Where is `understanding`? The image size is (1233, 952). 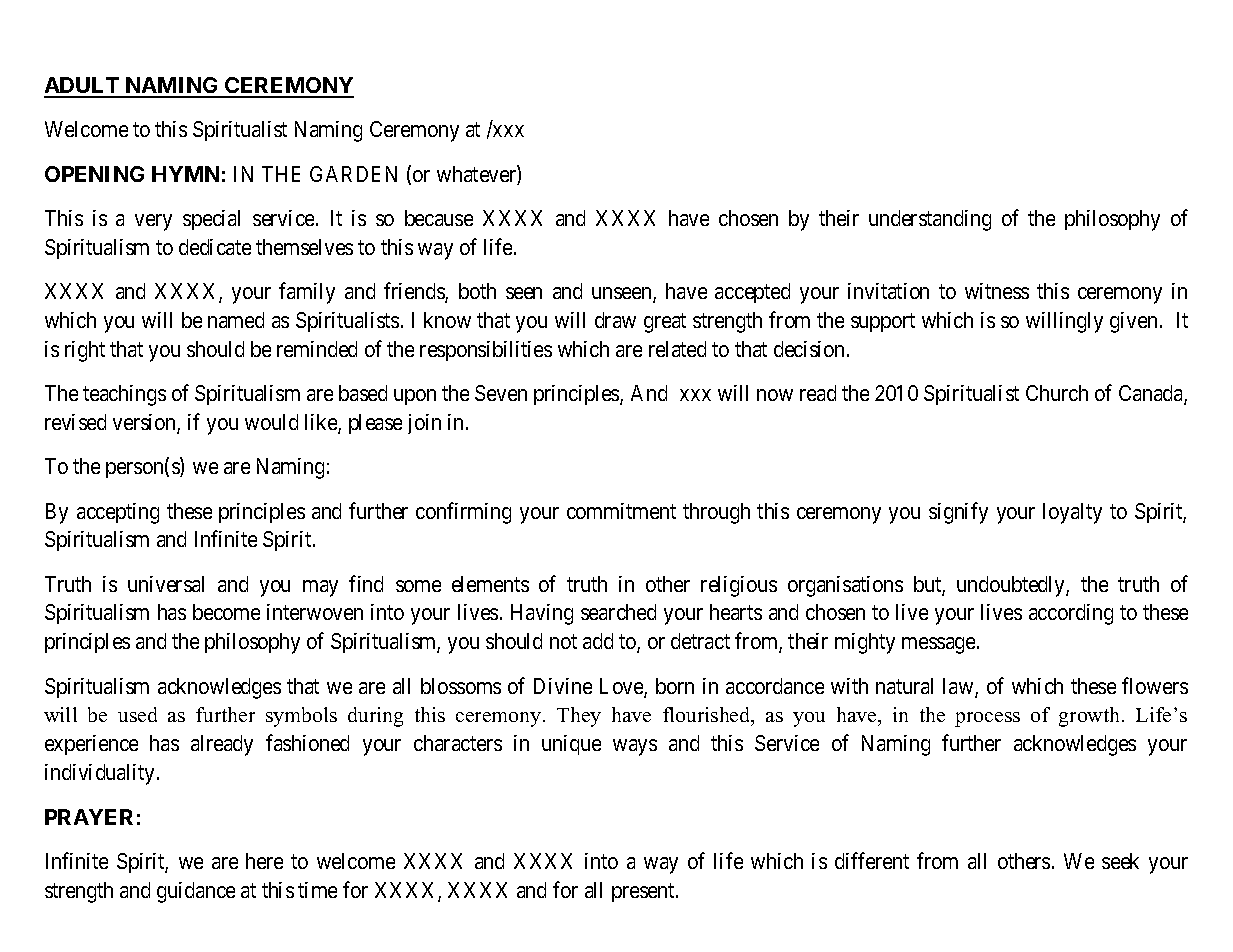 understanding is located at coordinates (930, 220).
